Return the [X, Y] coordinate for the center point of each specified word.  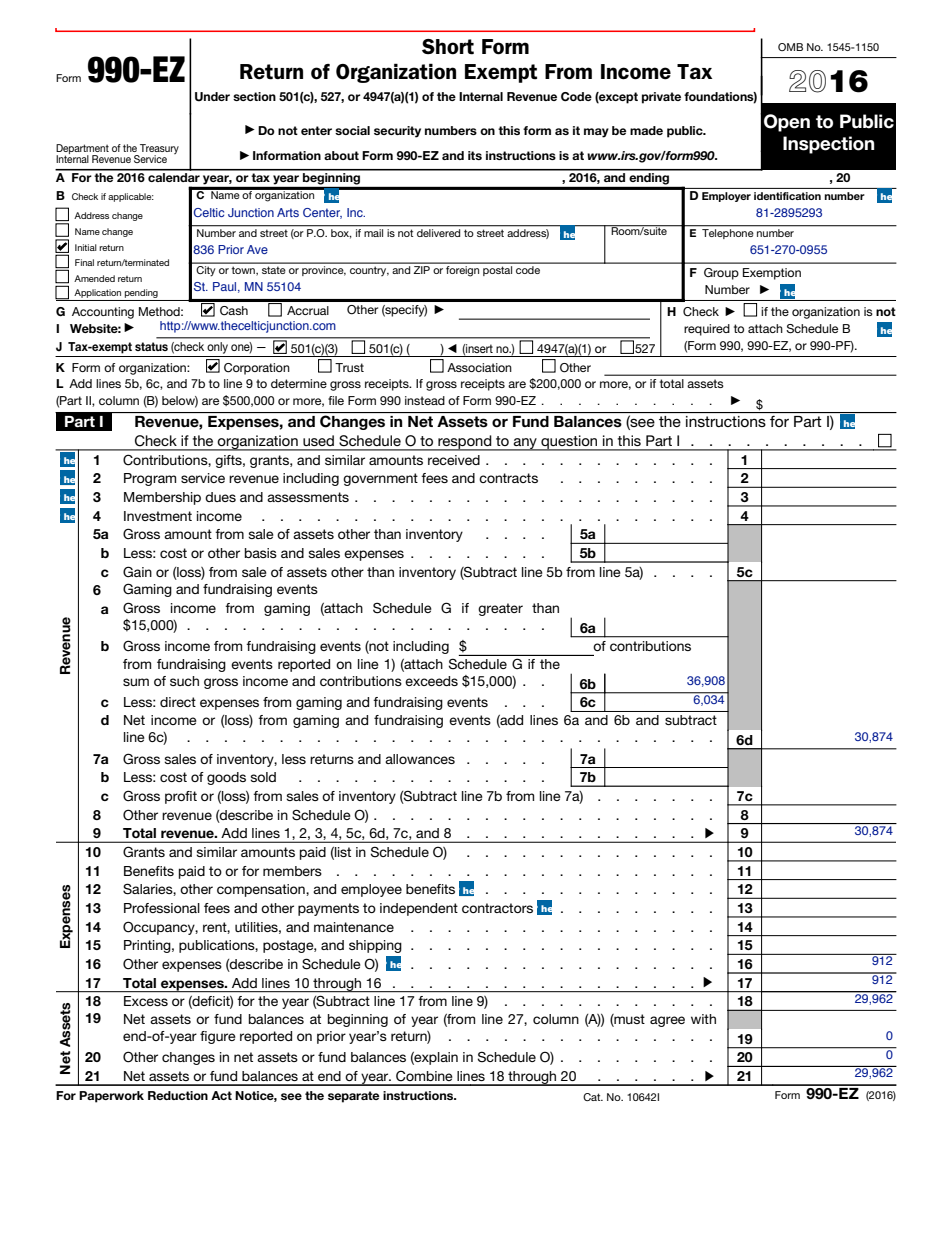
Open [787, 123]
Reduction [178, 1095]
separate [354, 1097]
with [703, 1019]
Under [212, 97]
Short [448, 47]
